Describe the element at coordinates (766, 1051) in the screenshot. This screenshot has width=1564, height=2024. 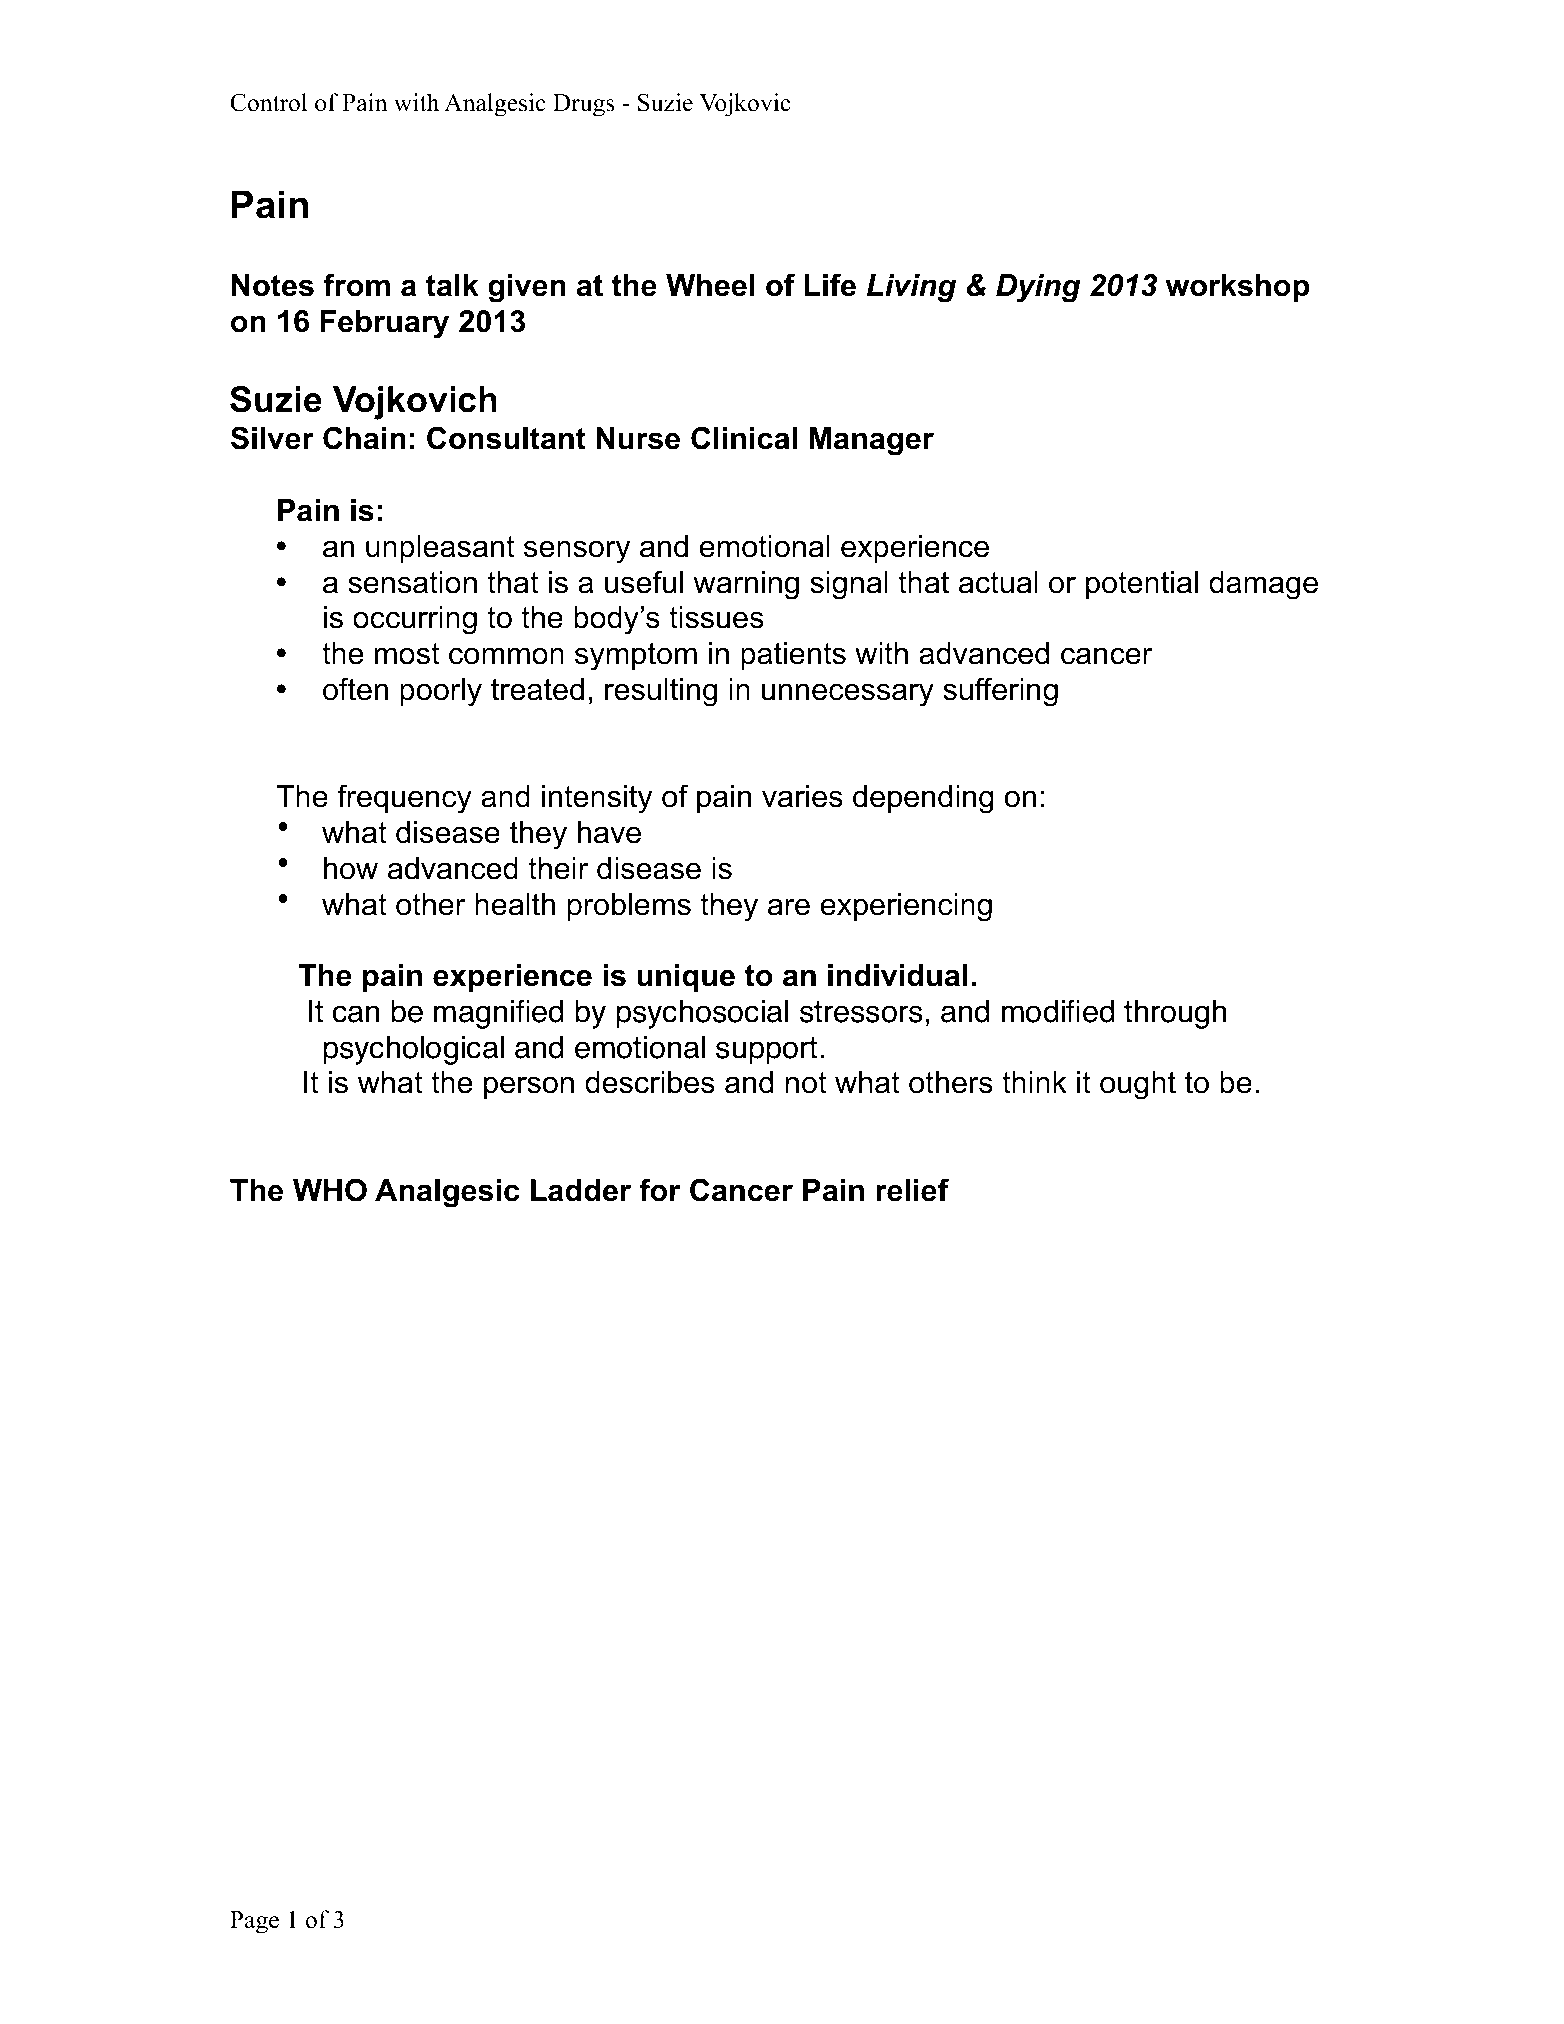
I see `support` at that location.
